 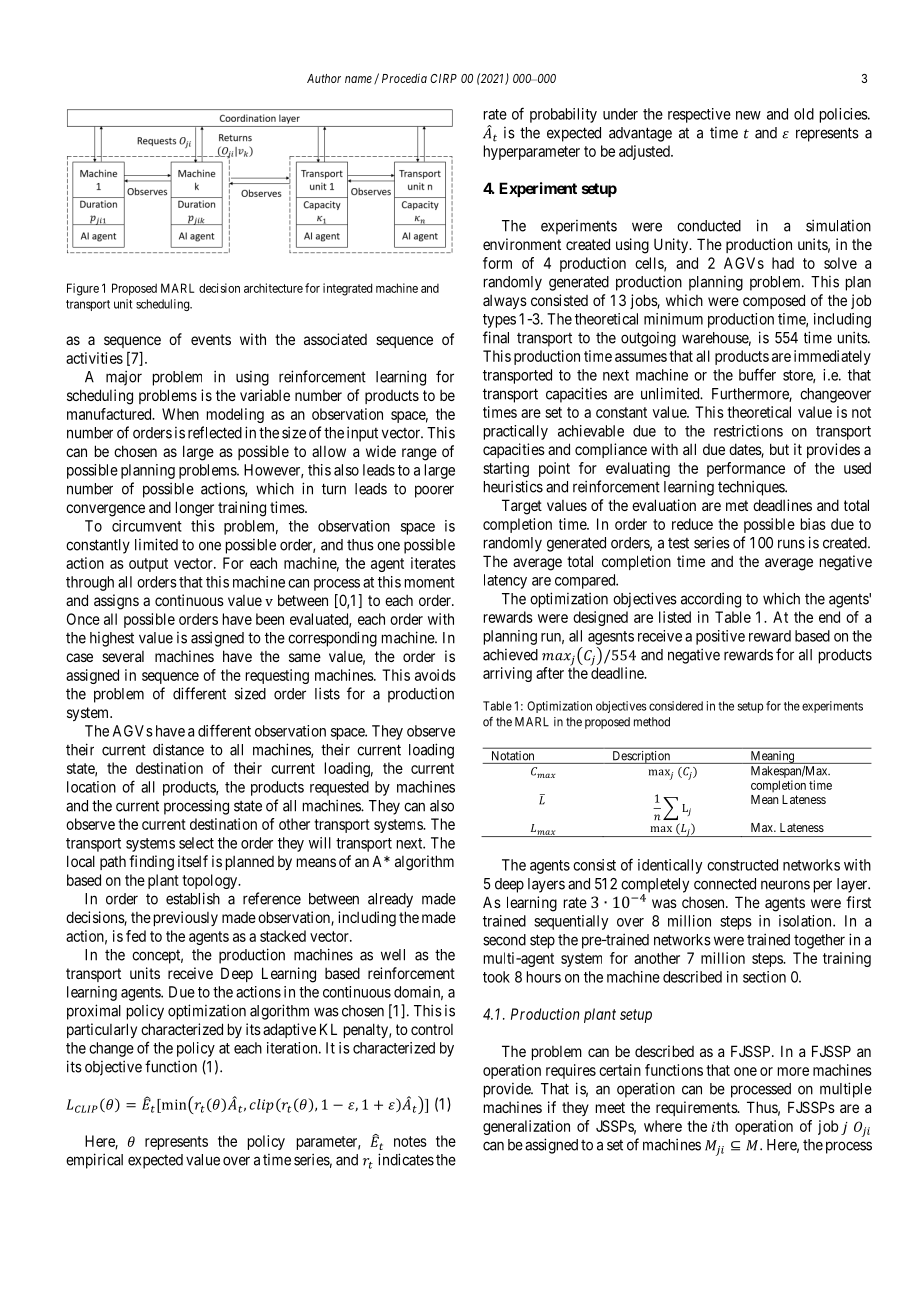 What do you see at coordinates (404, 78) in the screenshot?
I see `Procedia` at bounding box center [404, 78].
